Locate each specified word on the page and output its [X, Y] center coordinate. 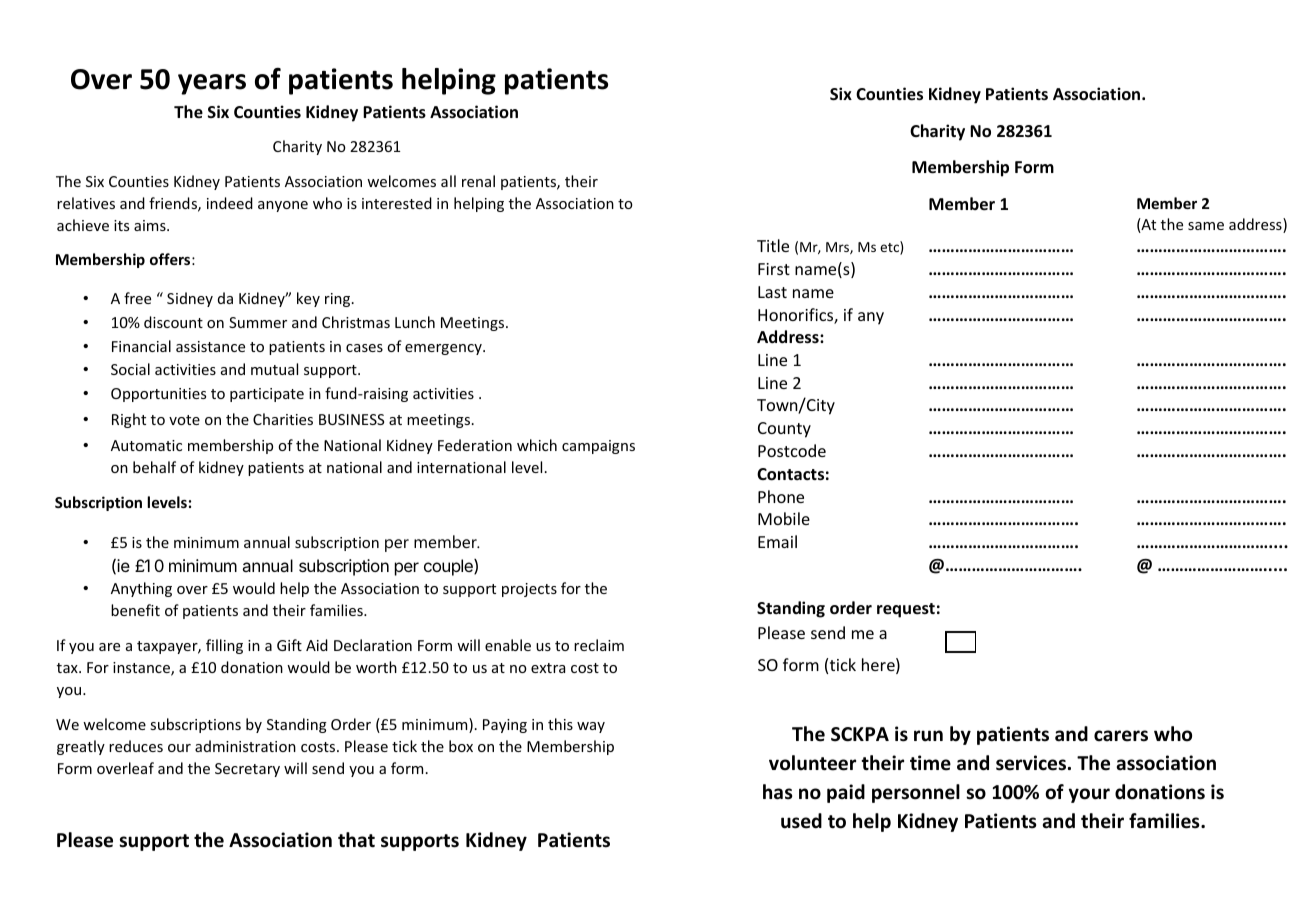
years [212, 84]
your [1089, 795]
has [777, 792]
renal [478, 181]
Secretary [247, 770]
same [1206, 226]
